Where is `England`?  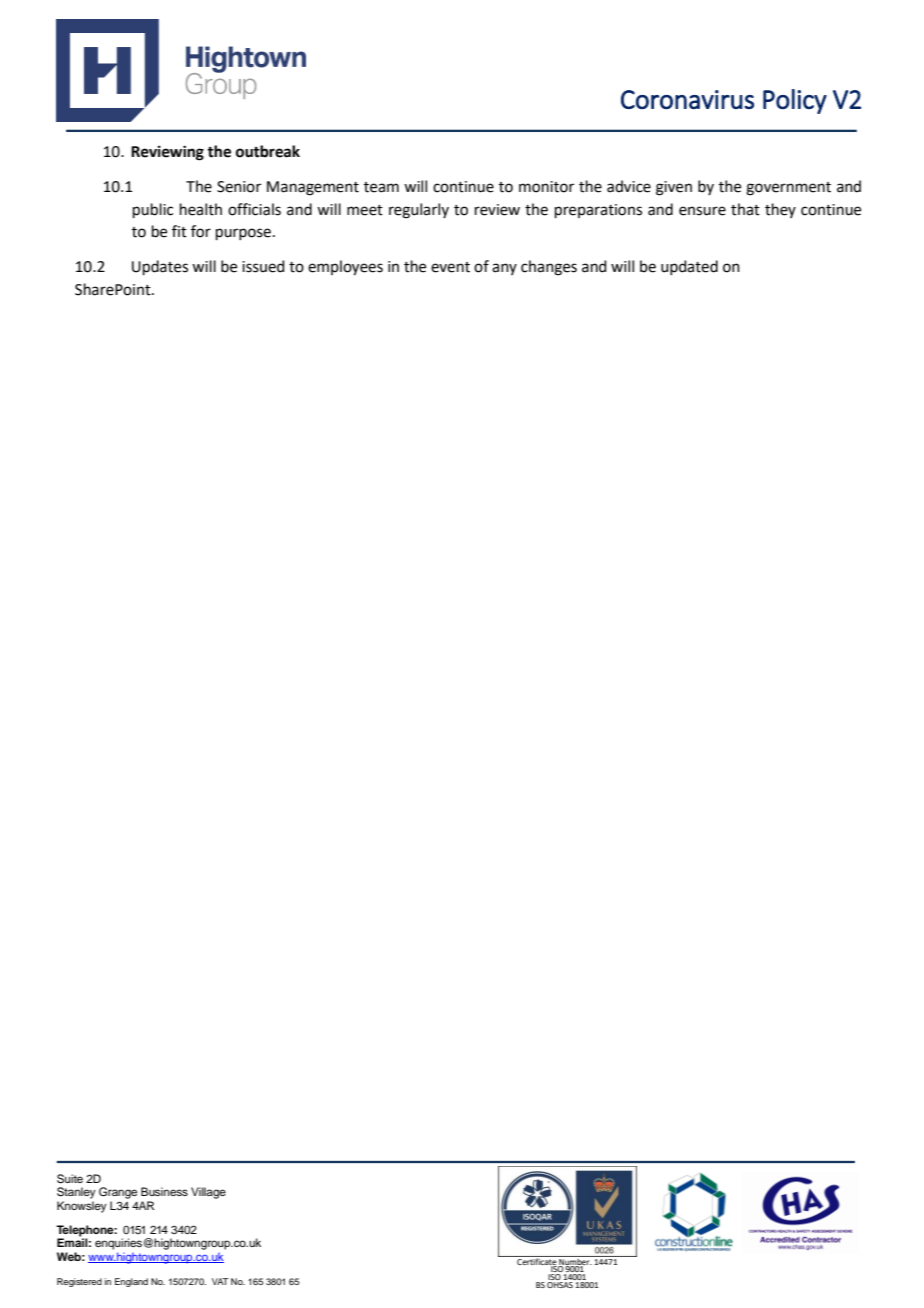 England is located at coordinates (131, 1282).
